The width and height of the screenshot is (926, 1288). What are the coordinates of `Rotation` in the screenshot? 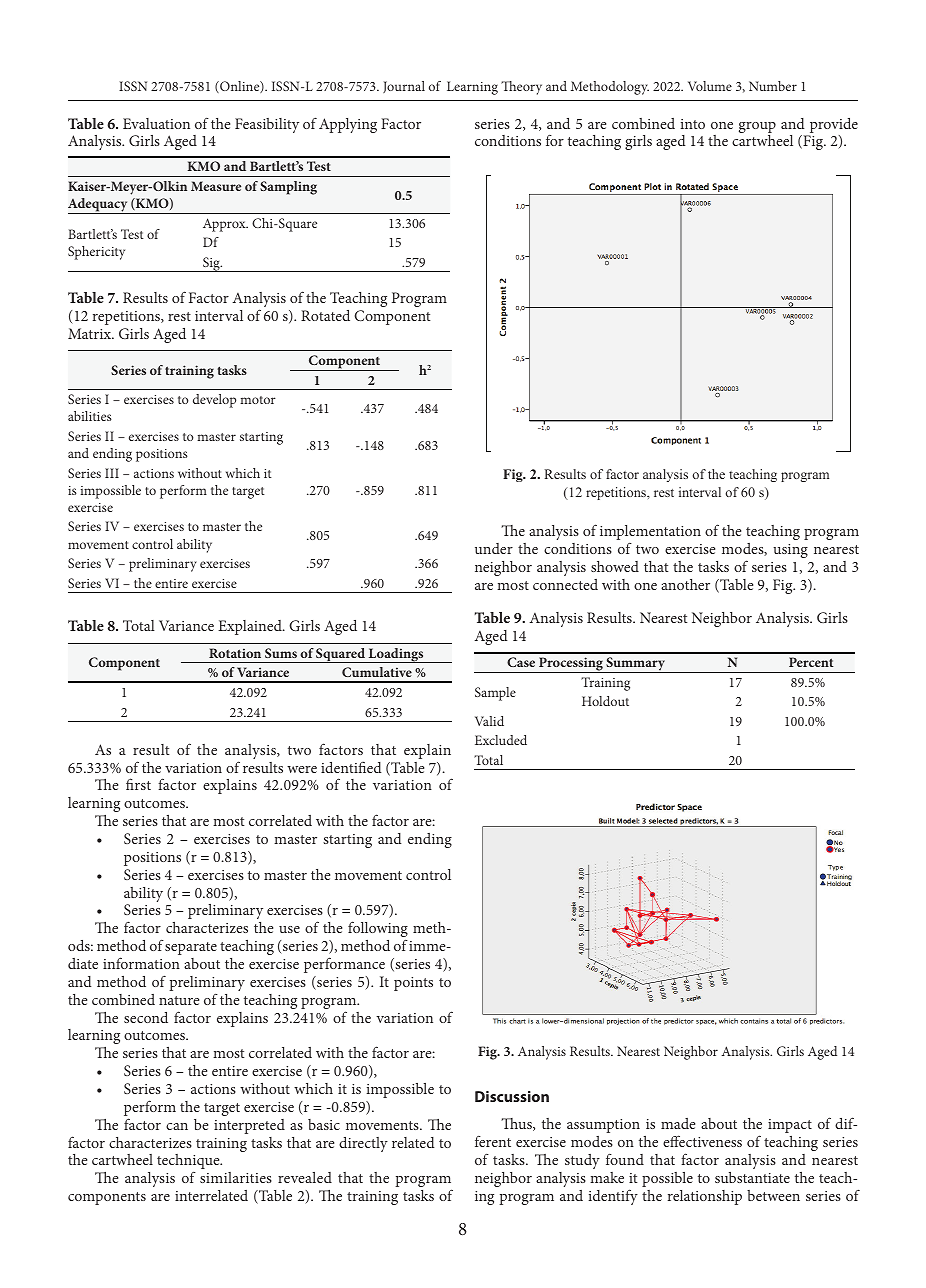 It's located at (235, 653).
